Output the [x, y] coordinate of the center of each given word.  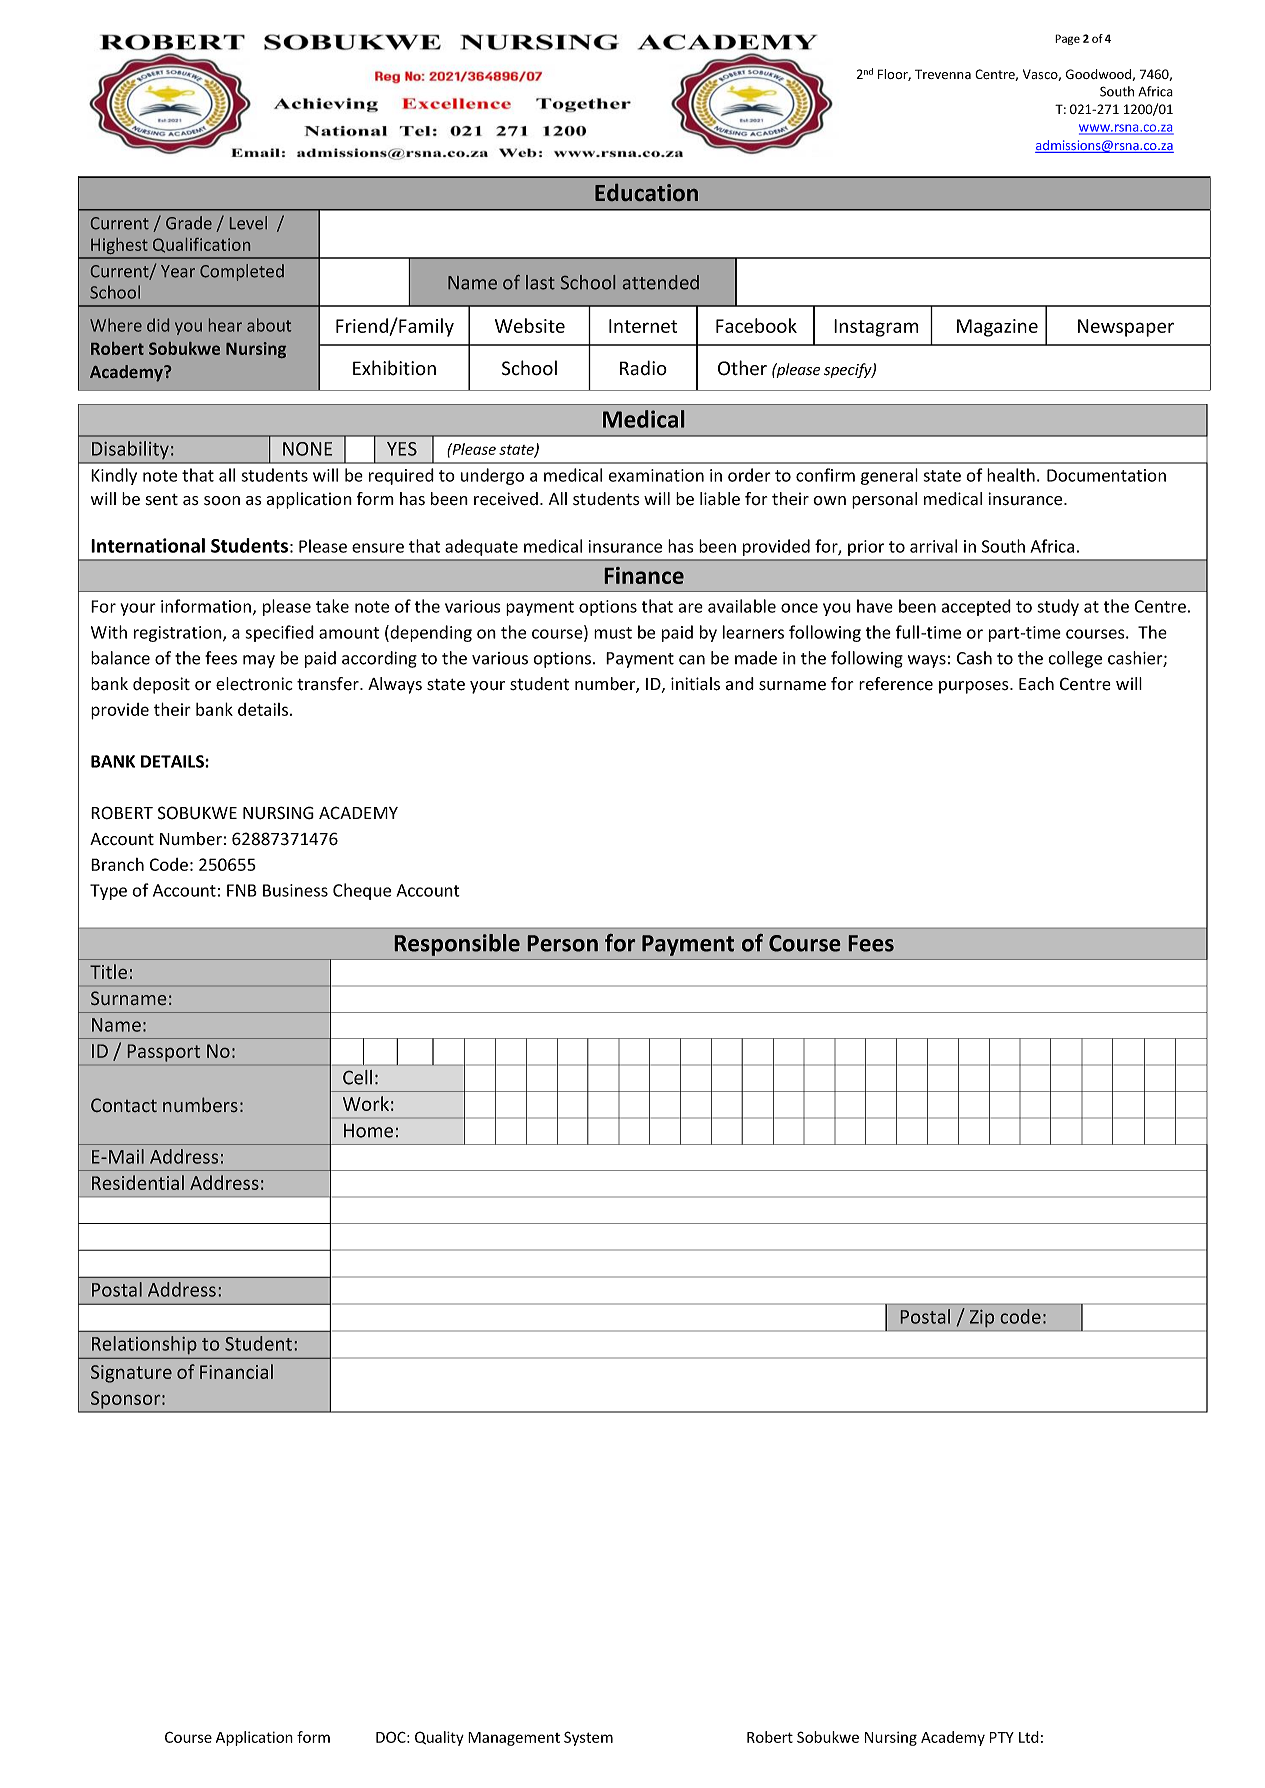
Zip [982, 1318]
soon [222, 501]
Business [295, 890]
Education [646, 192]
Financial [236, 1371]
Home [368, 1131]
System [588, 1738]
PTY [1002, 1737]
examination [656, 475]
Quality [439, 1738]
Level [248, 223]
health [1011, 475]
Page [1067, 39]
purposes [975, 687]
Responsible [457, 945]
